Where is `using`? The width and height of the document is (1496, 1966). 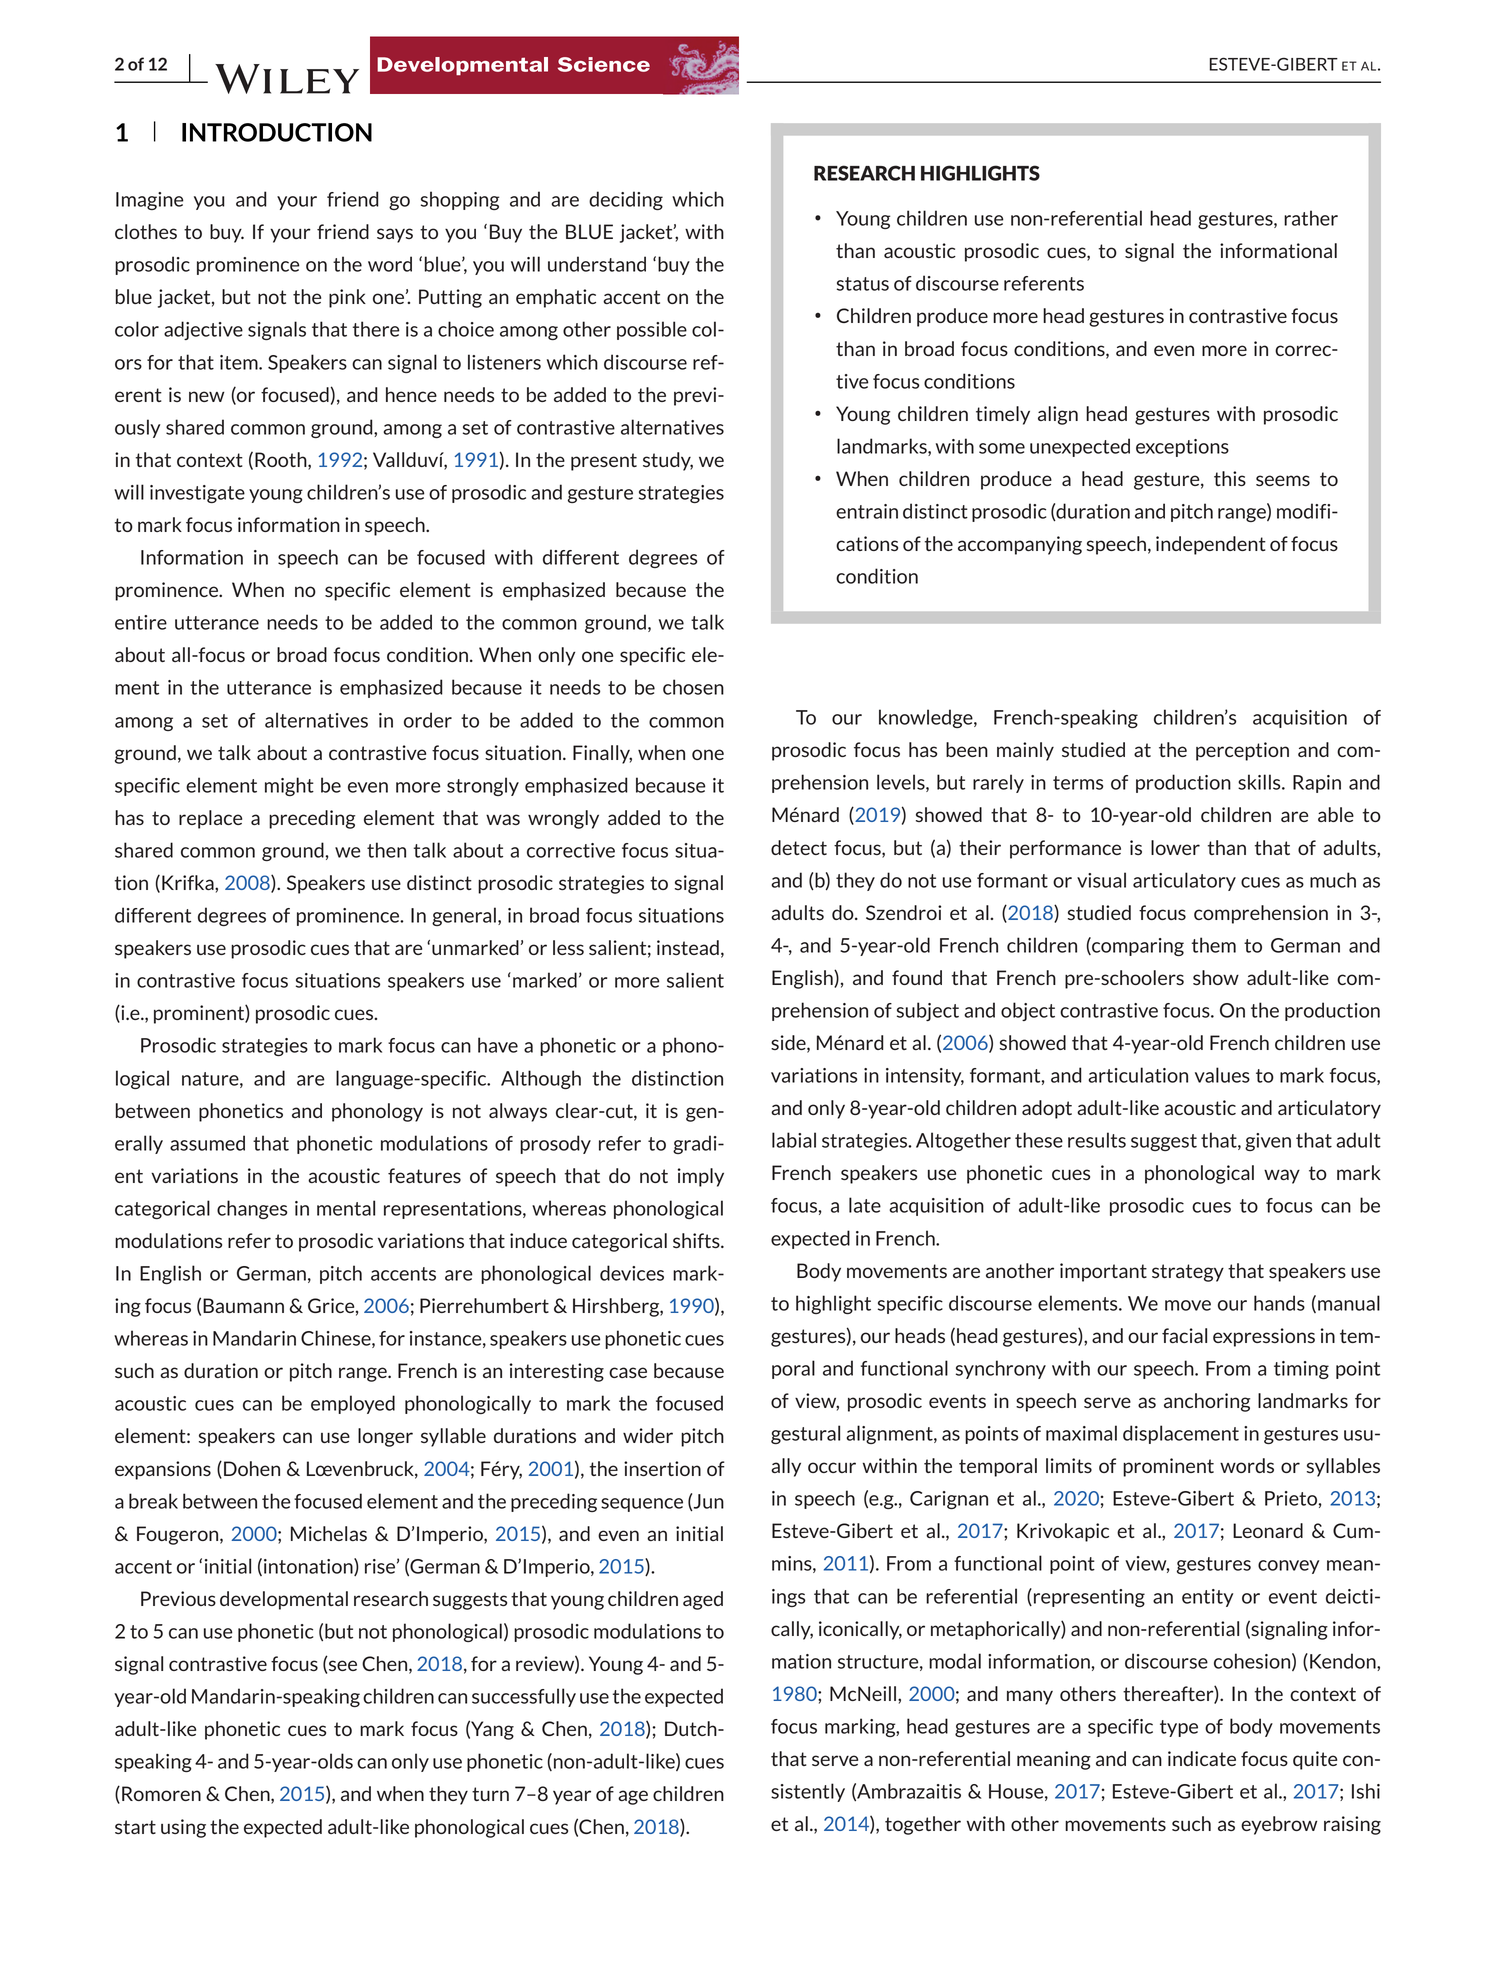 using is located at coordinates (183, 1828).
